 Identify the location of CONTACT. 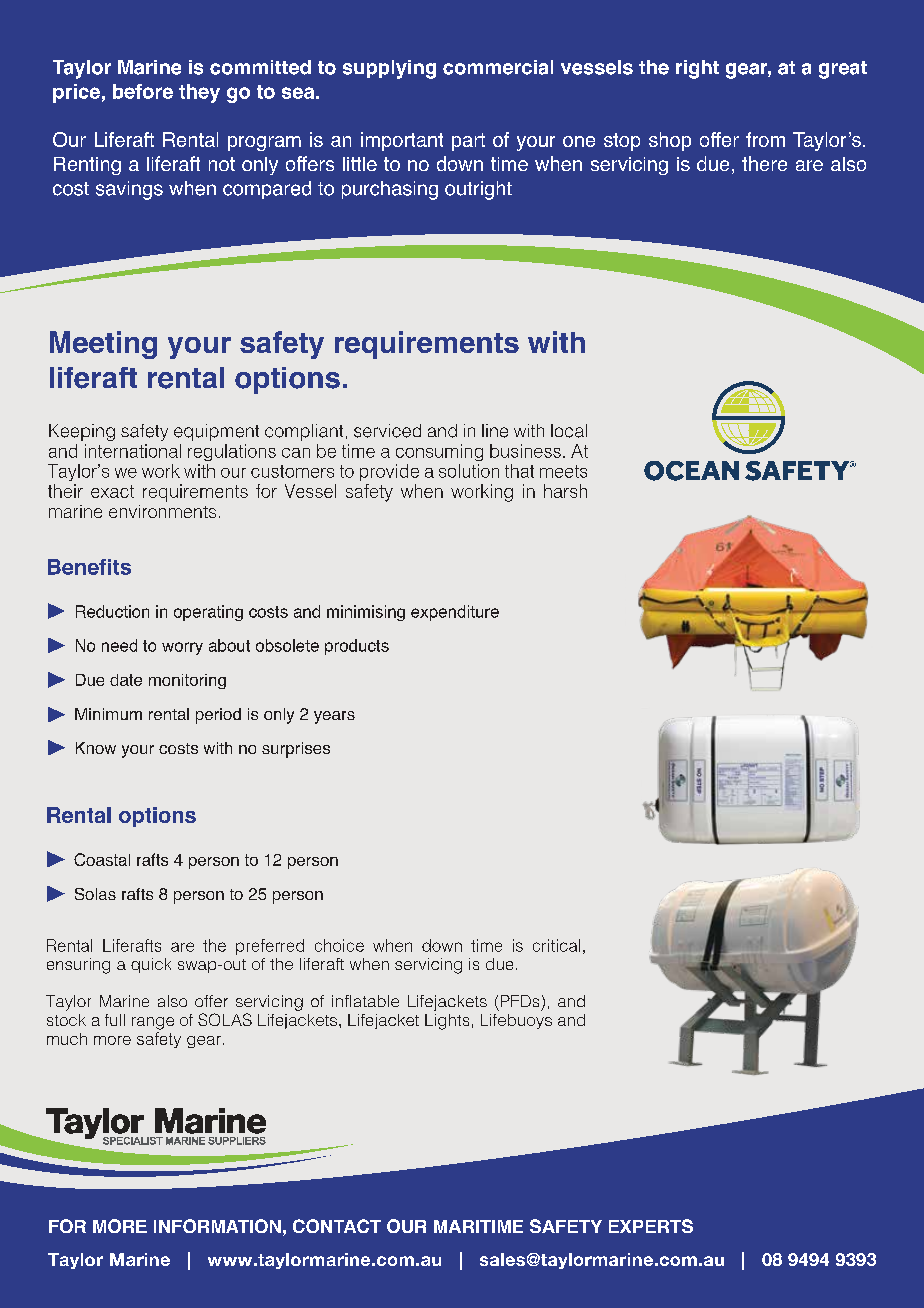
(337, 1226).
